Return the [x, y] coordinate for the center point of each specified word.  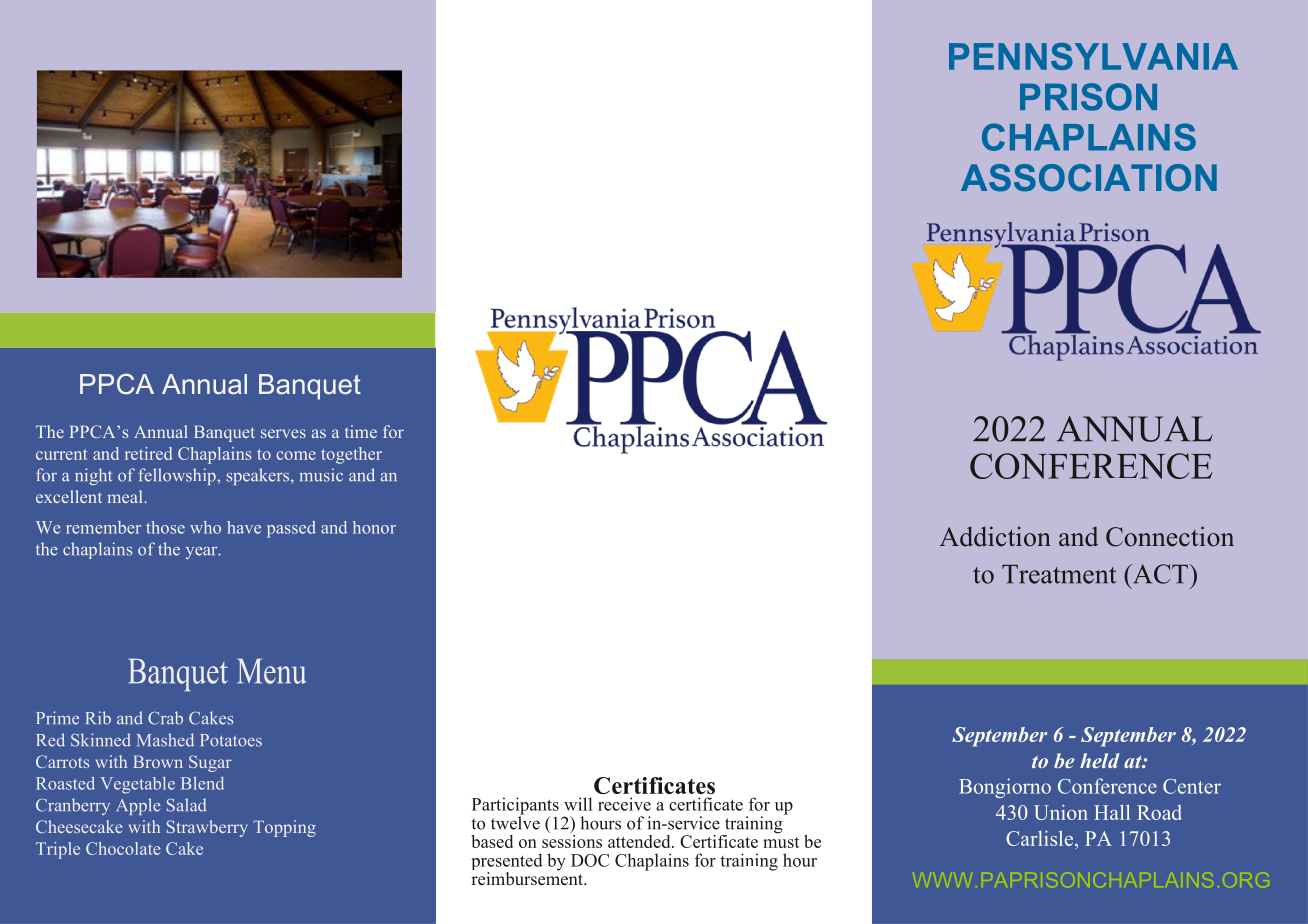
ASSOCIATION [1089, 178]
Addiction [995, 536]
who [205, 527]
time [361, 431]
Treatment [1059, 574]
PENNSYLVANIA [1093, 56]
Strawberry [207, 828]
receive [624, 804]
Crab [165, 718]
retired [148, 453]
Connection [1170, 536]
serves [283, 433]
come [296, 455]
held [1100, 760]
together [351, 455]
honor [374, 527]
